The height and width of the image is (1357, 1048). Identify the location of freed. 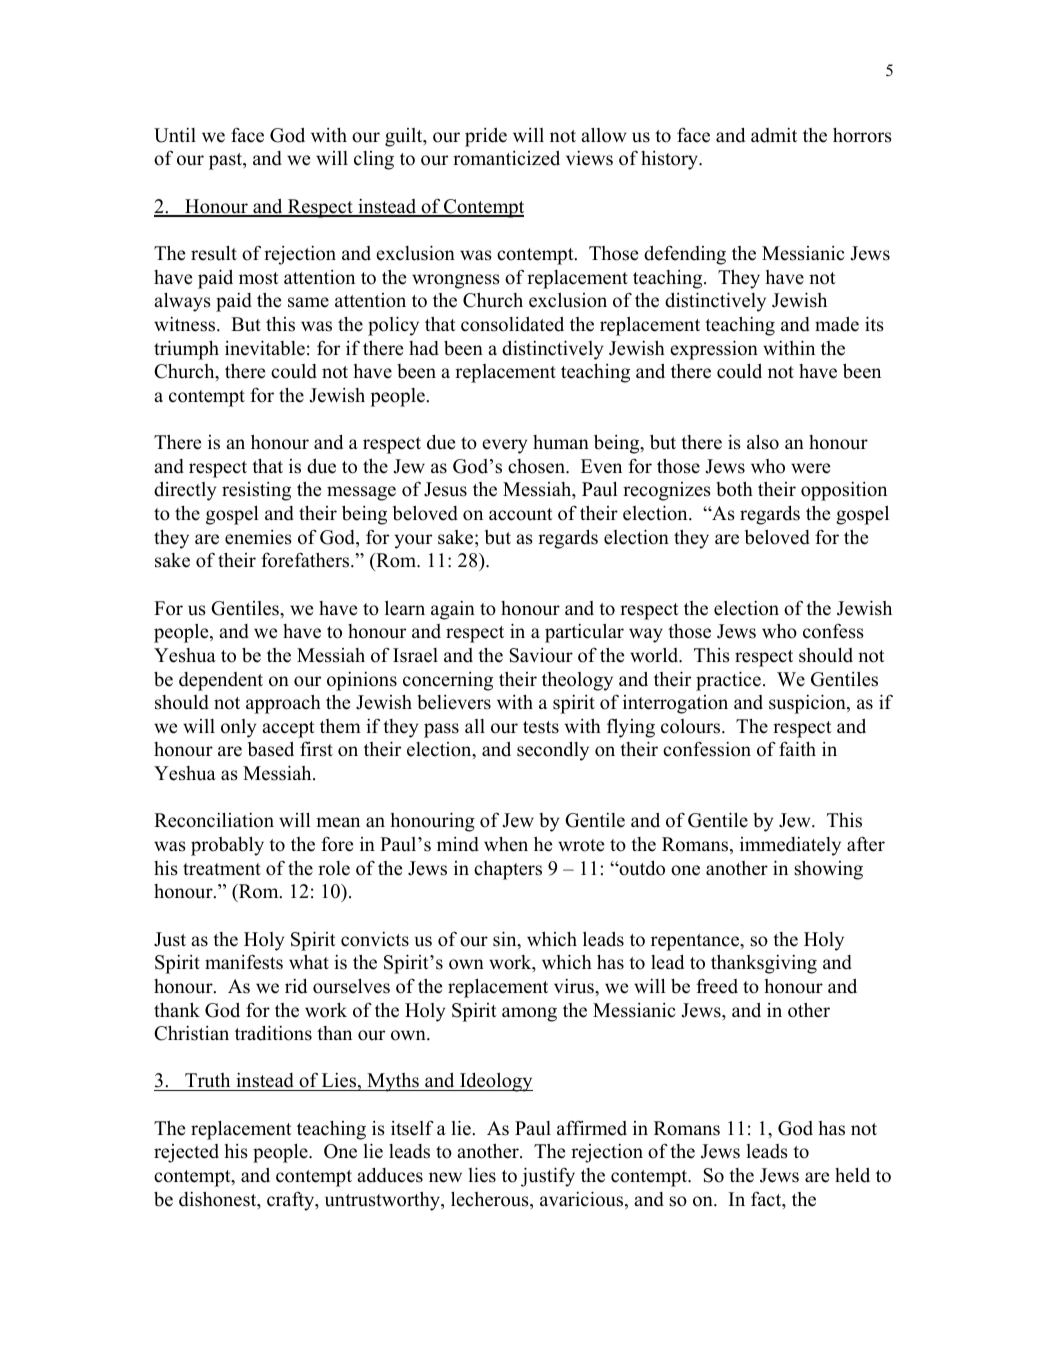
(717, 986).
